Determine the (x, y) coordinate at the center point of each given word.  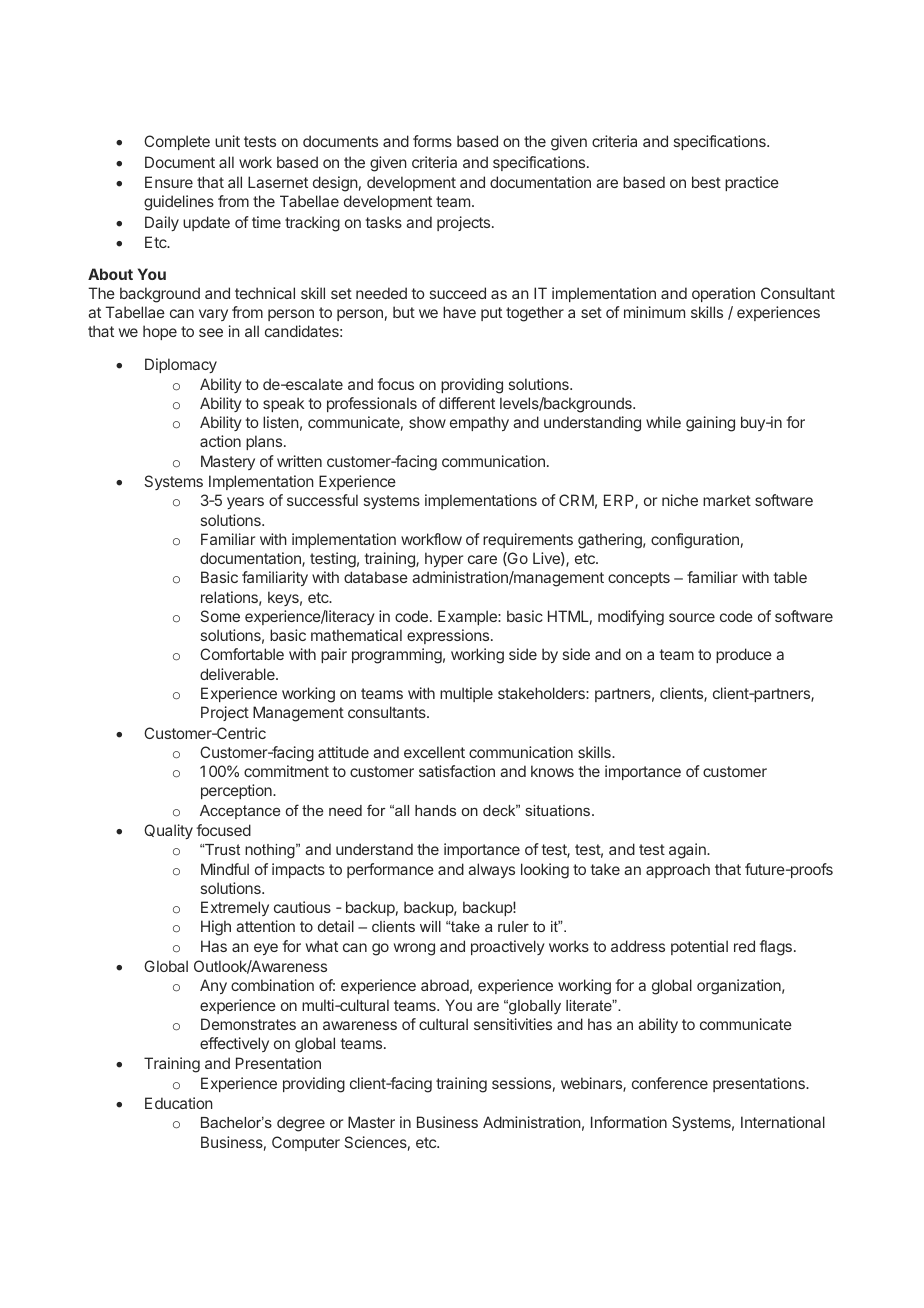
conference (670, 1083)
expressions (449, 636)
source (692, 617)
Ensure (169, 182)
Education (179, 1103)
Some (220, 616)
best (706, 182)
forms (432, 141)
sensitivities (513, 1024)
